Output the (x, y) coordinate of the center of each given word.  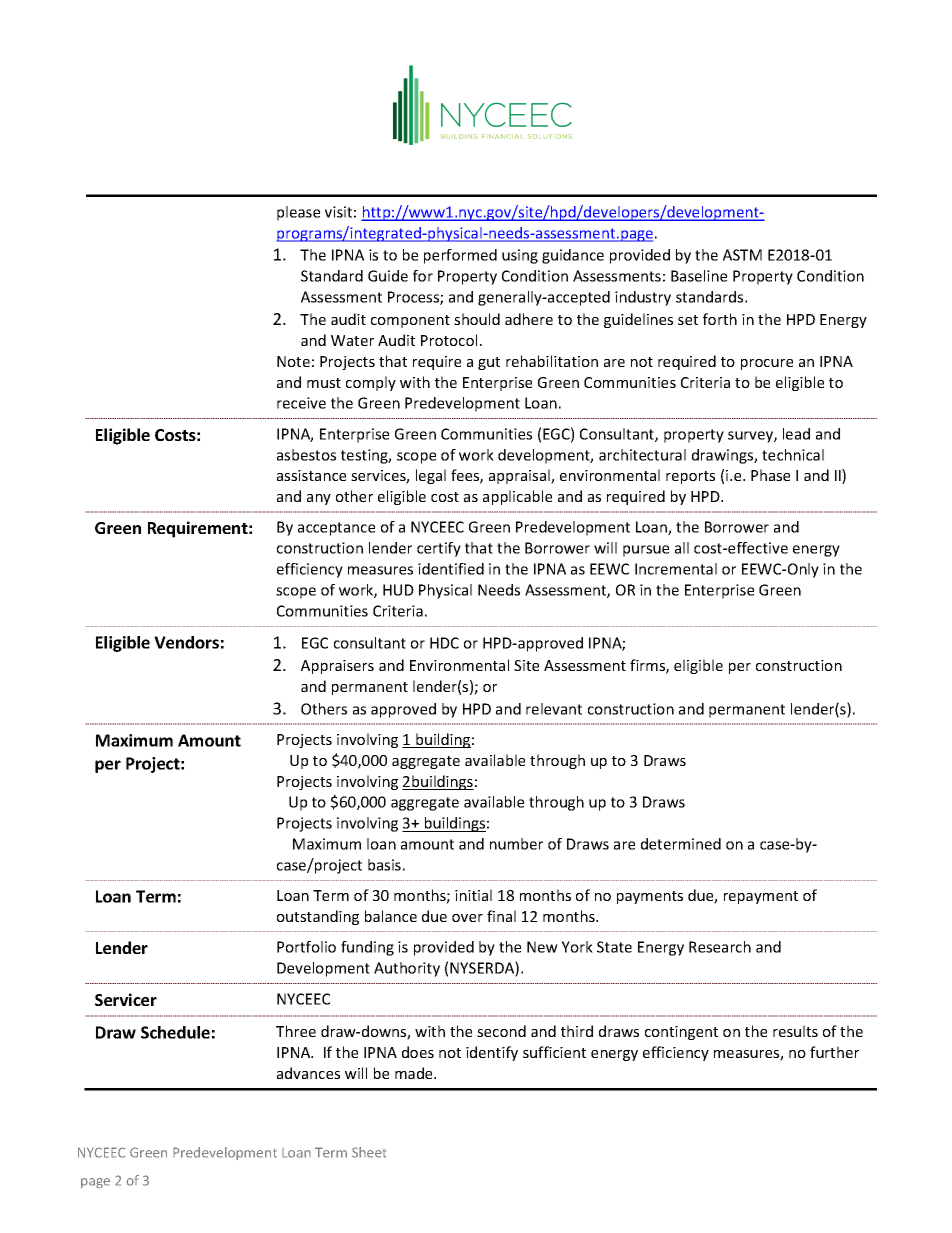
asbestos (306, 455)
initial (473, 895)
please (298, 213)
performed (460, 256)
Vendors (186, 642)
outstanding (318, 917)
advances (308, 1073)
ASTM (742, 255)
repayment (761, 897)
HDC (444, 643)
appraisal (520, 476)
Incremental (676, 569)
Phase (770, 475)
